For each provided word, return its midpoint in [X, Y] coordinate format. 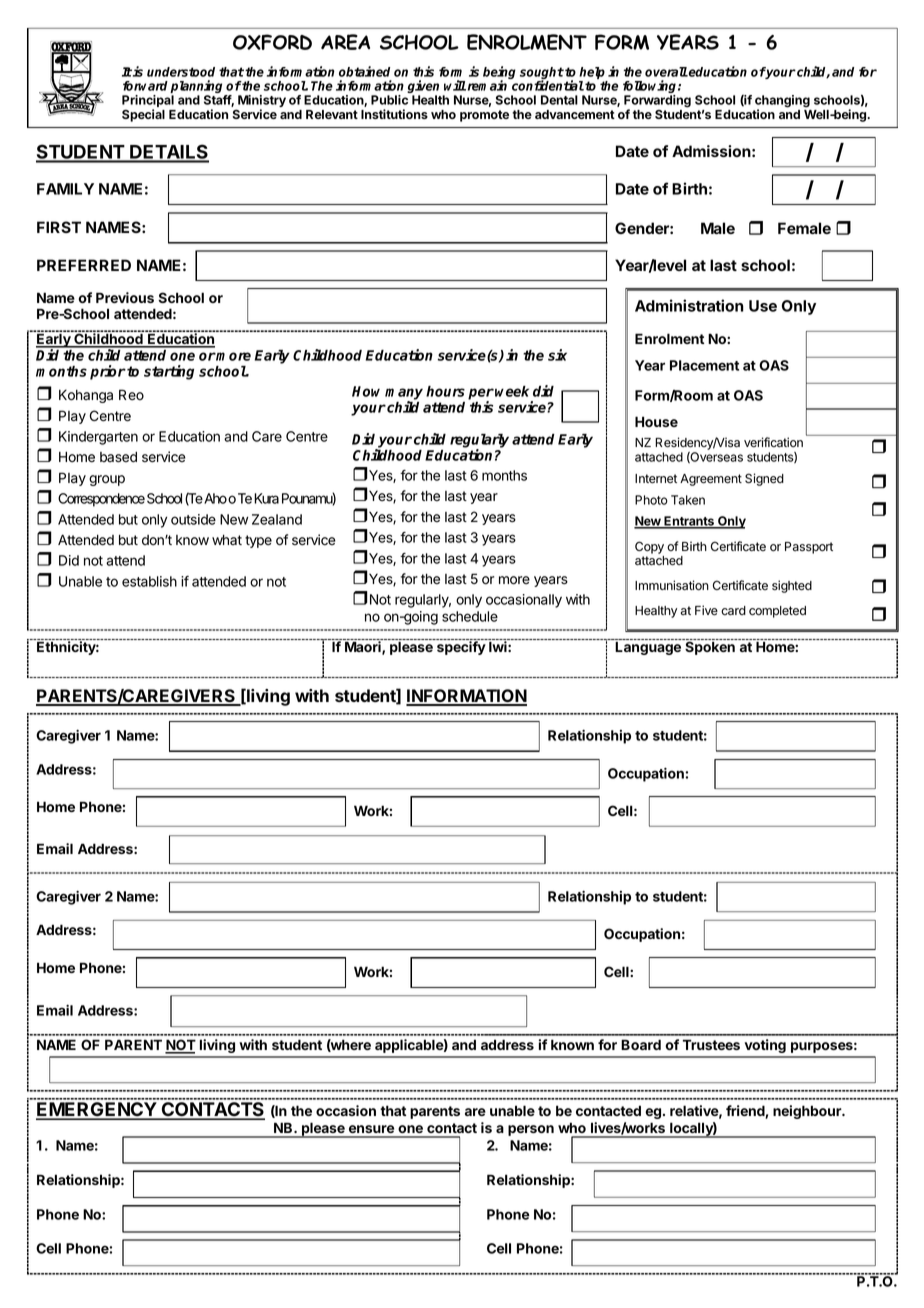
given [423, 88]
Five [706, 610]
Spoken [710, 648]
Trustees [711, 1044]
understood [181, 72]
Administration [689, 305]
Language [648, 648]
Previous [125, 297]
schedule [470, 616]
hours [445, 391]
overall [666, 72]
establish [149, 581]
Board [641, 1044]
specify [461, 648]
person [531, 1130]
